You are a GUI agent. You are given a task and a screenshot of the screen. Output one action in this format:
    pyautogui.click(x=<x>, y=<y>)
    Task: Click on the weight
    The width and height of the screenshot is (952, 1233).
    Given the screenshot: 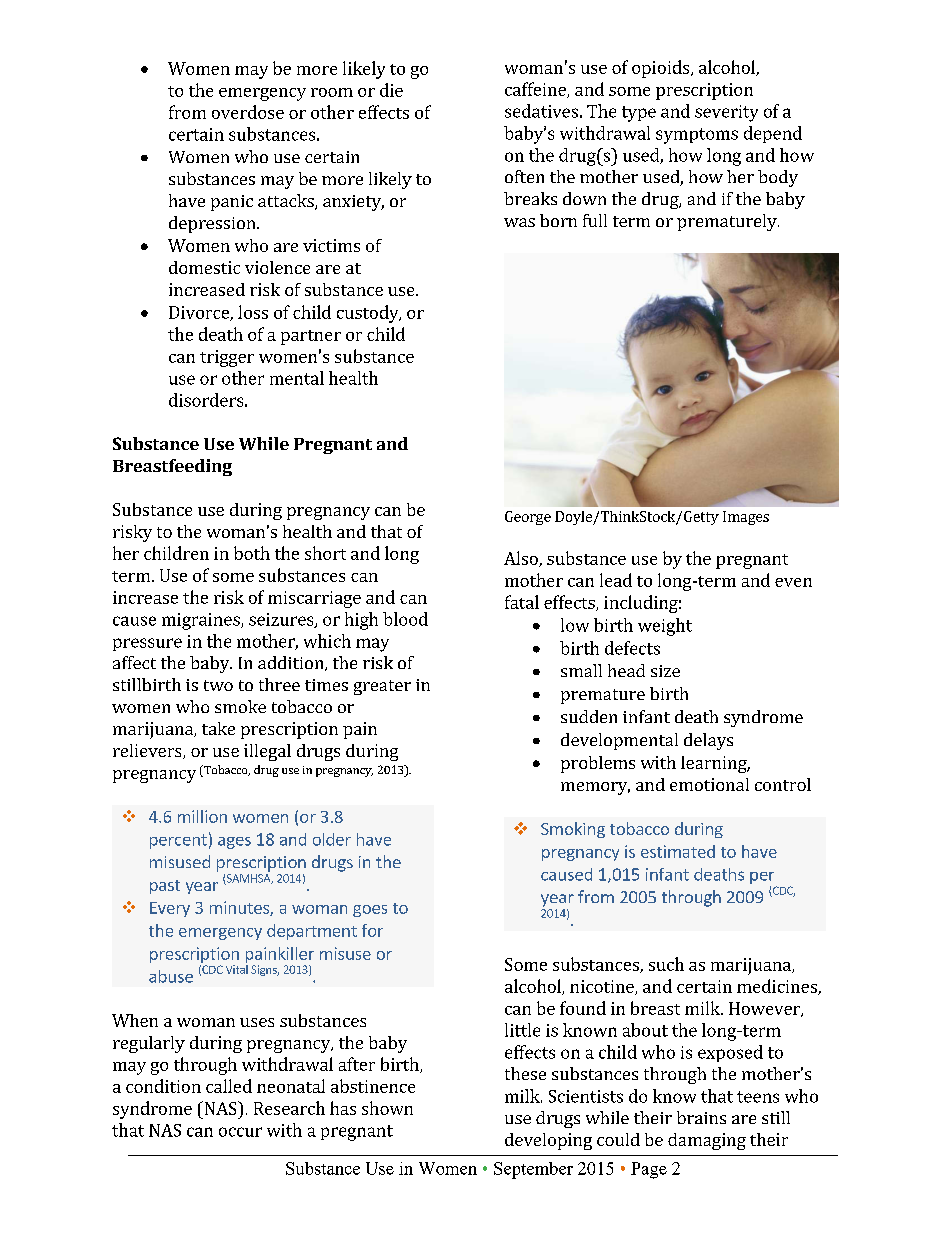 What is the action you would take?
    pyautogui.click(x=665, y=627)
